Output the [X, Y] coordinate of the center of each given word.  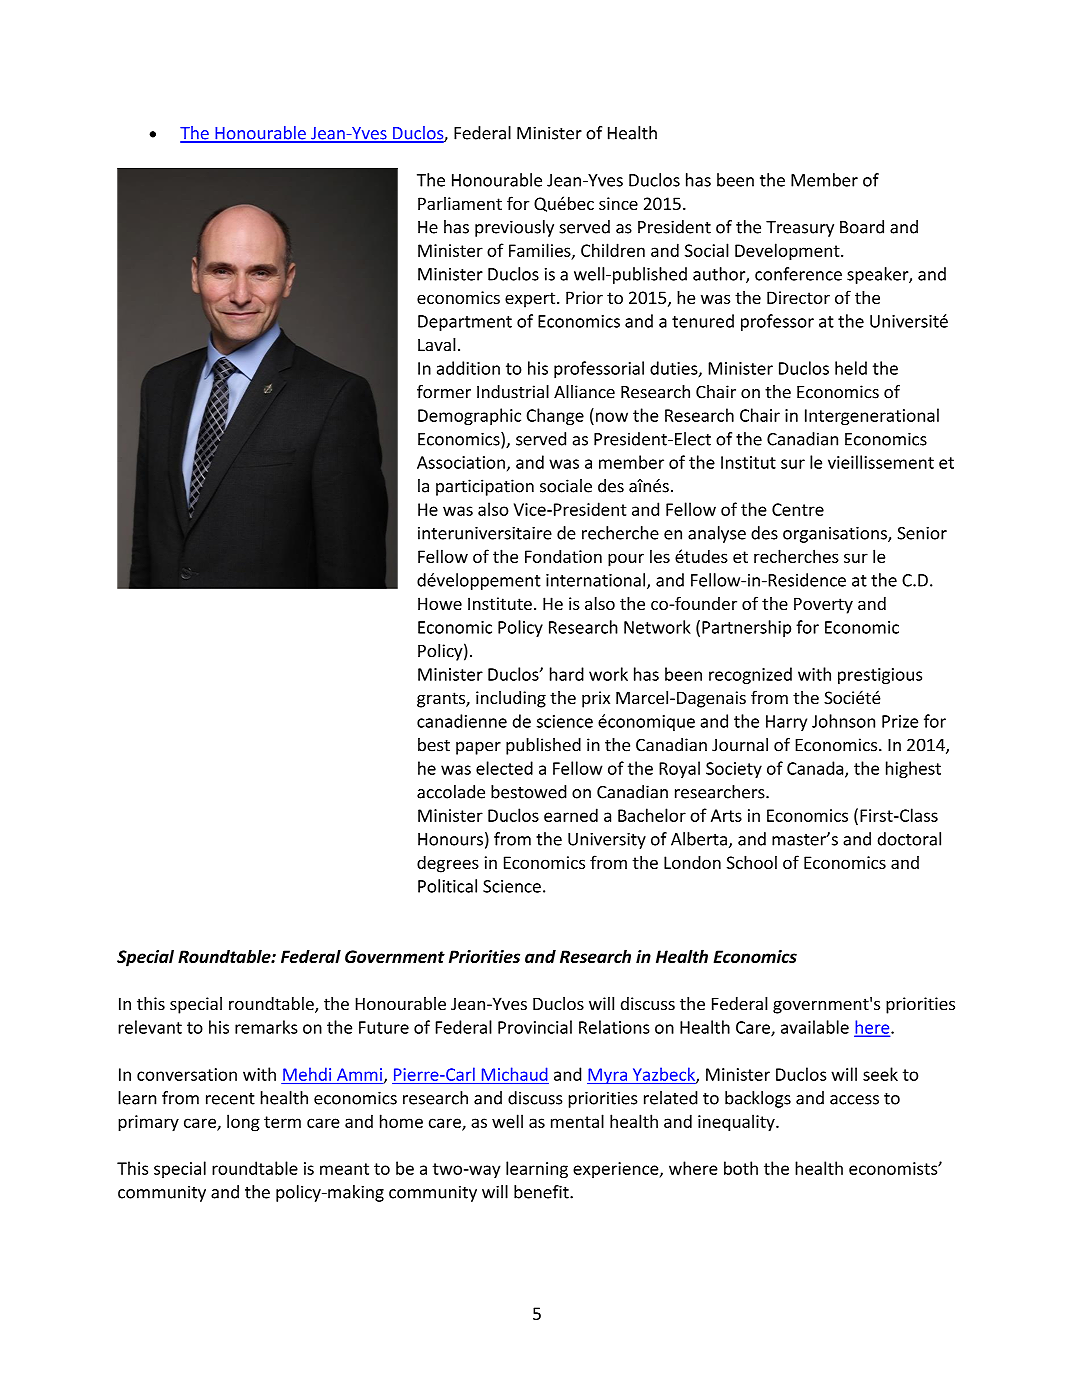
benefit [542, 1192]
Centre [798, 509]
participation [485, 487]
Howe [440, 603]
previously [514, 228]
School [752, 862]
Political [447, 886]
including [511, 699]
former [444, 392]
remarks [266, 1027]
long [243, 1123]
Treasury [800, 229]
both [741, 1168]
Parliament [460, 203]
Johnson [843, 721]
